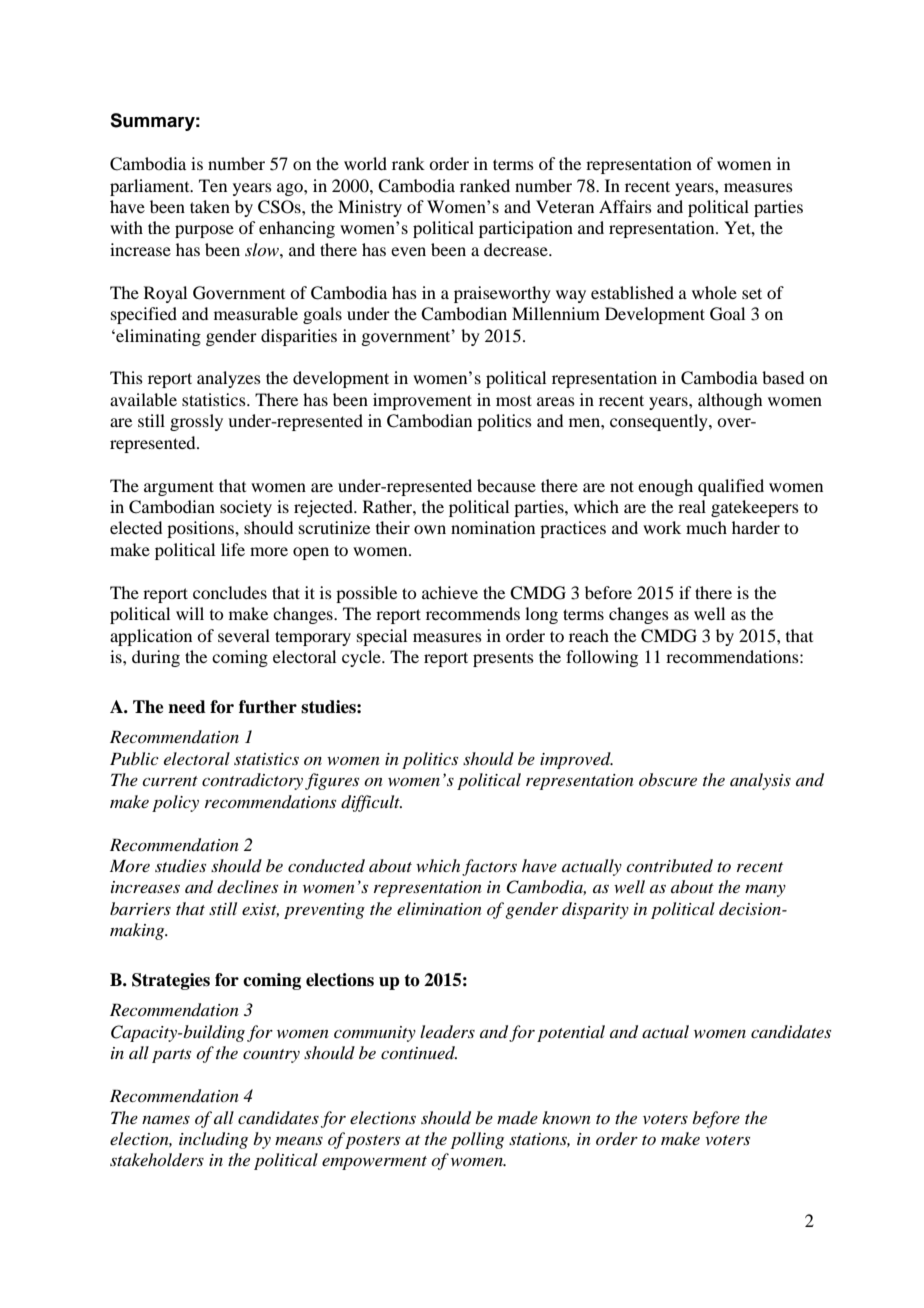 The height and width of the screenshot is (1308, 924). What do you see at coordinates (625, 206) in the screenshot?
I see `Affairs` at bounding box center [625, 206].
